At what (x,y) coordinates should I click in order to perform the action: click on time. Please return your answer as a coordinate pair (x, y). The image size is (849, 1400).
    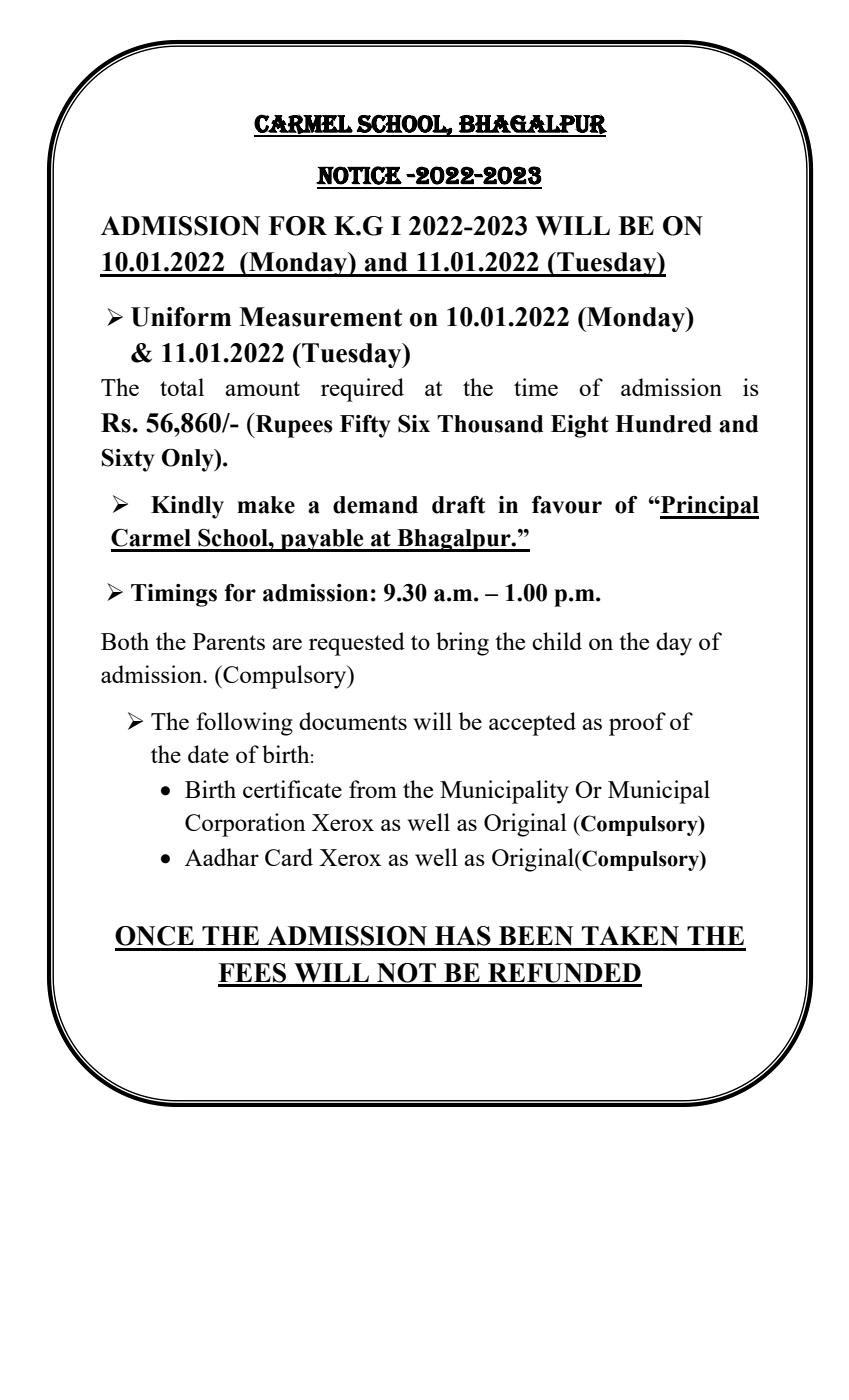
    Looking at the image, I should click on (536, 387).
